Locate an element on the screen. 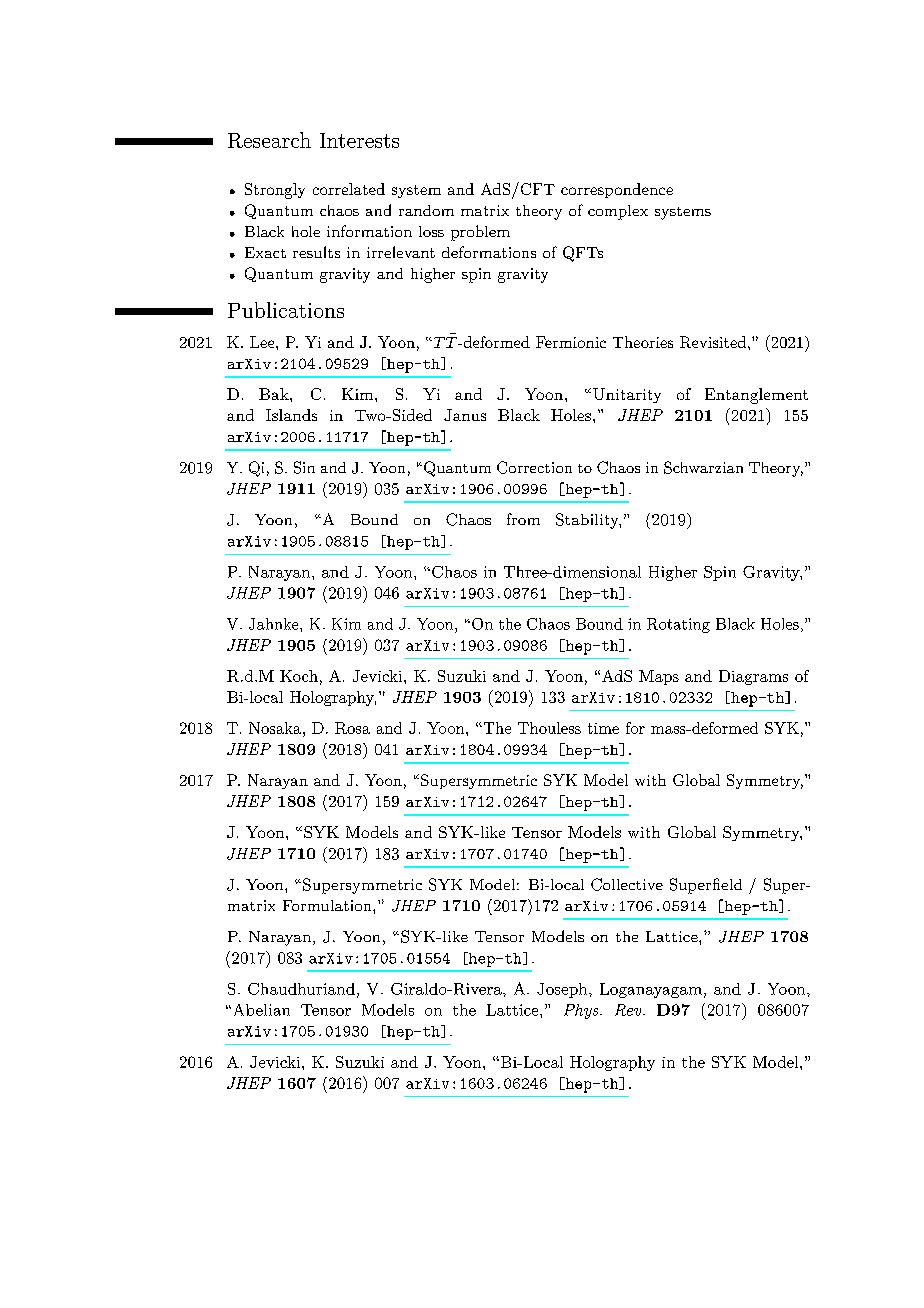 The height and width of the screenshot is (1308, 924). Phys is located at coordinates (582, 1011).
